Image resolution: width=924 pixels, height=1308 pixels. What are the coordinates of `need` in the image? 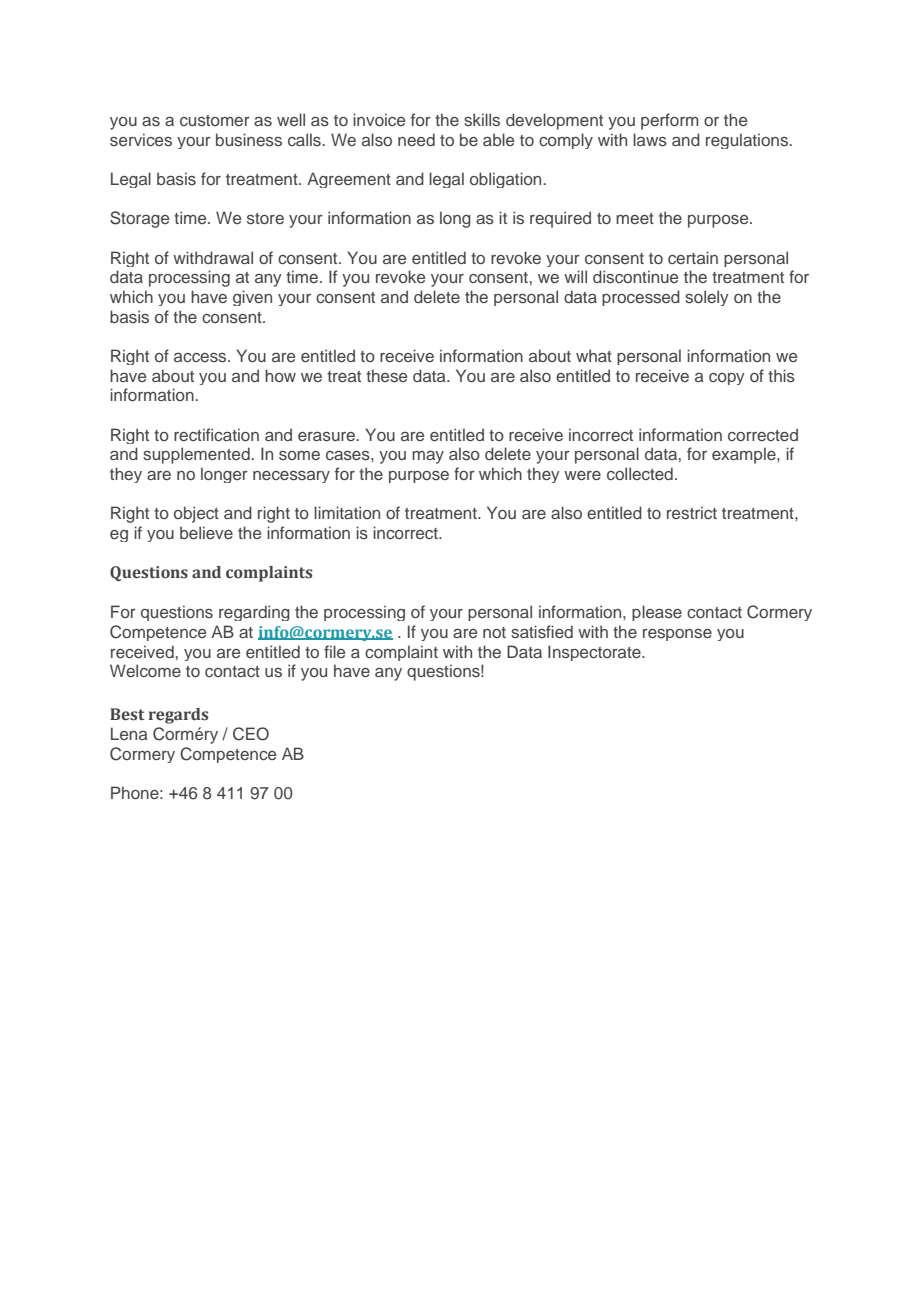 It's located at (416, 139).
